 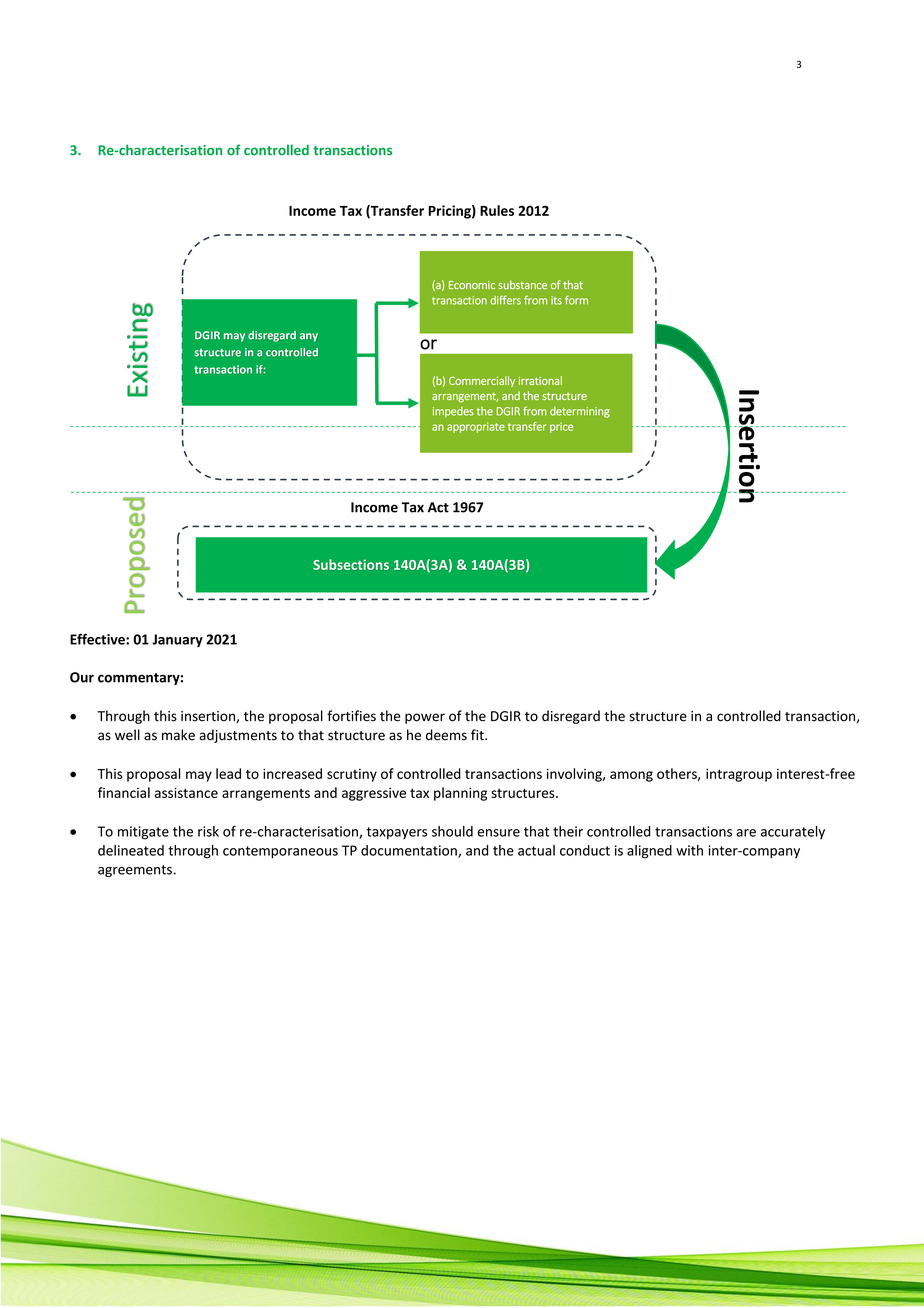 I want to click on documentation, so click(x=410, y=851).
